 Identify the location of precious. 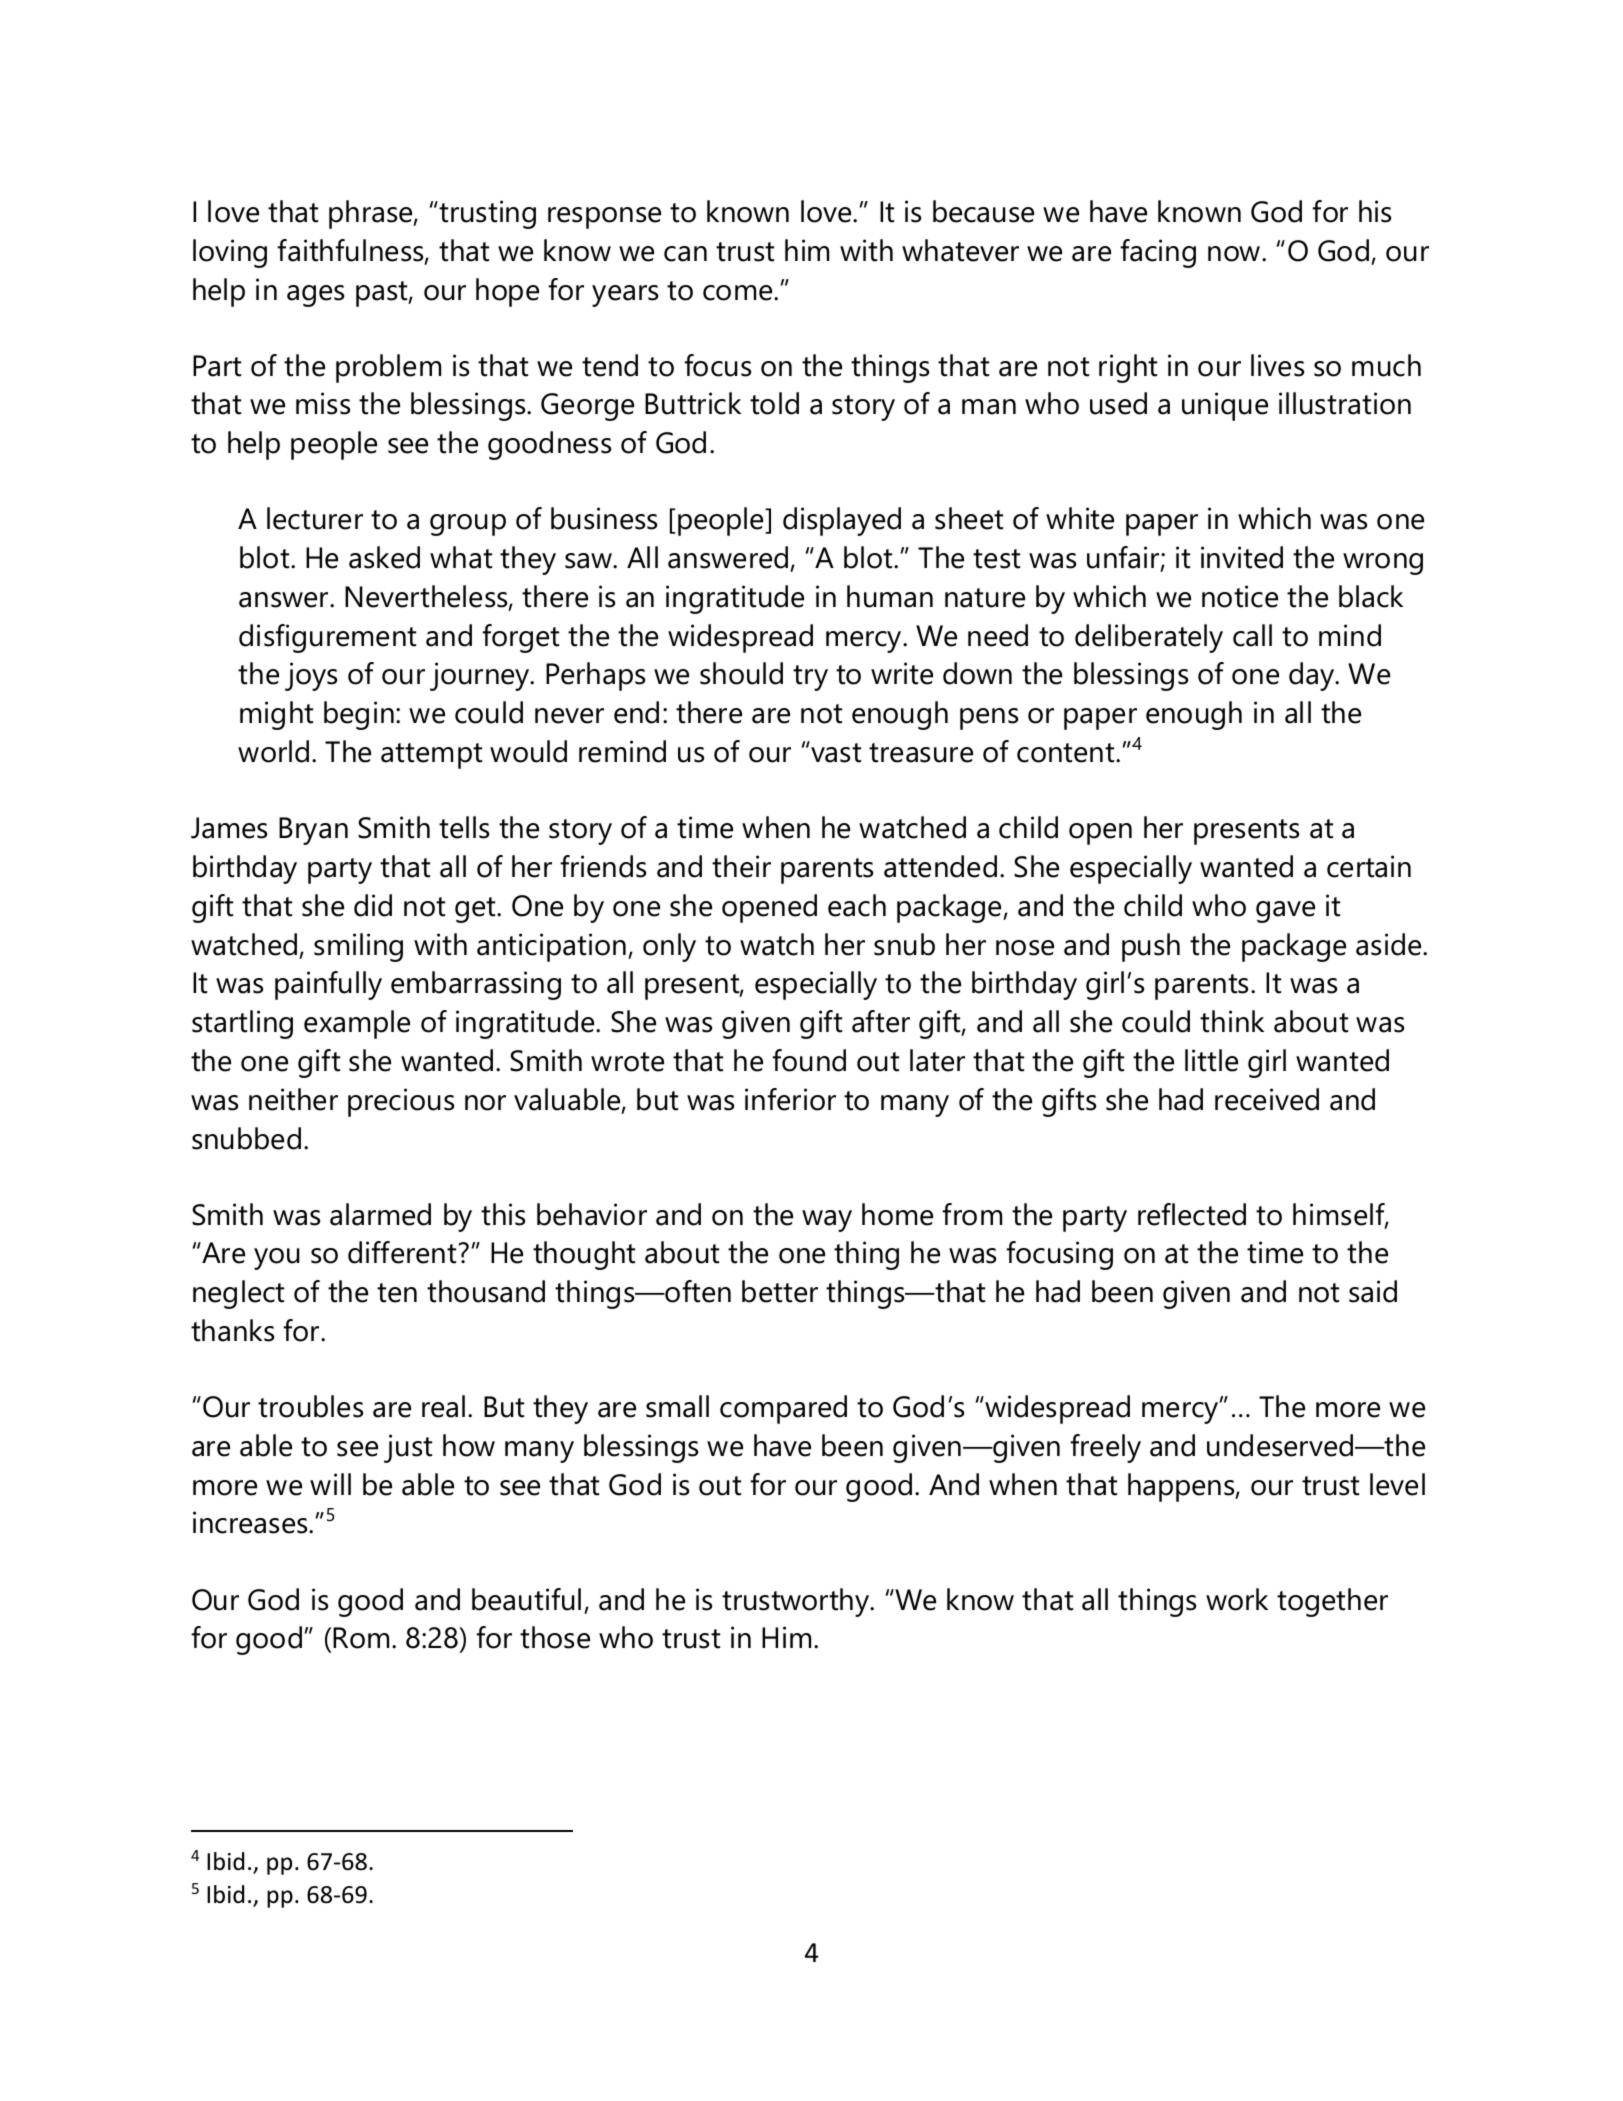
(401, 1102).
